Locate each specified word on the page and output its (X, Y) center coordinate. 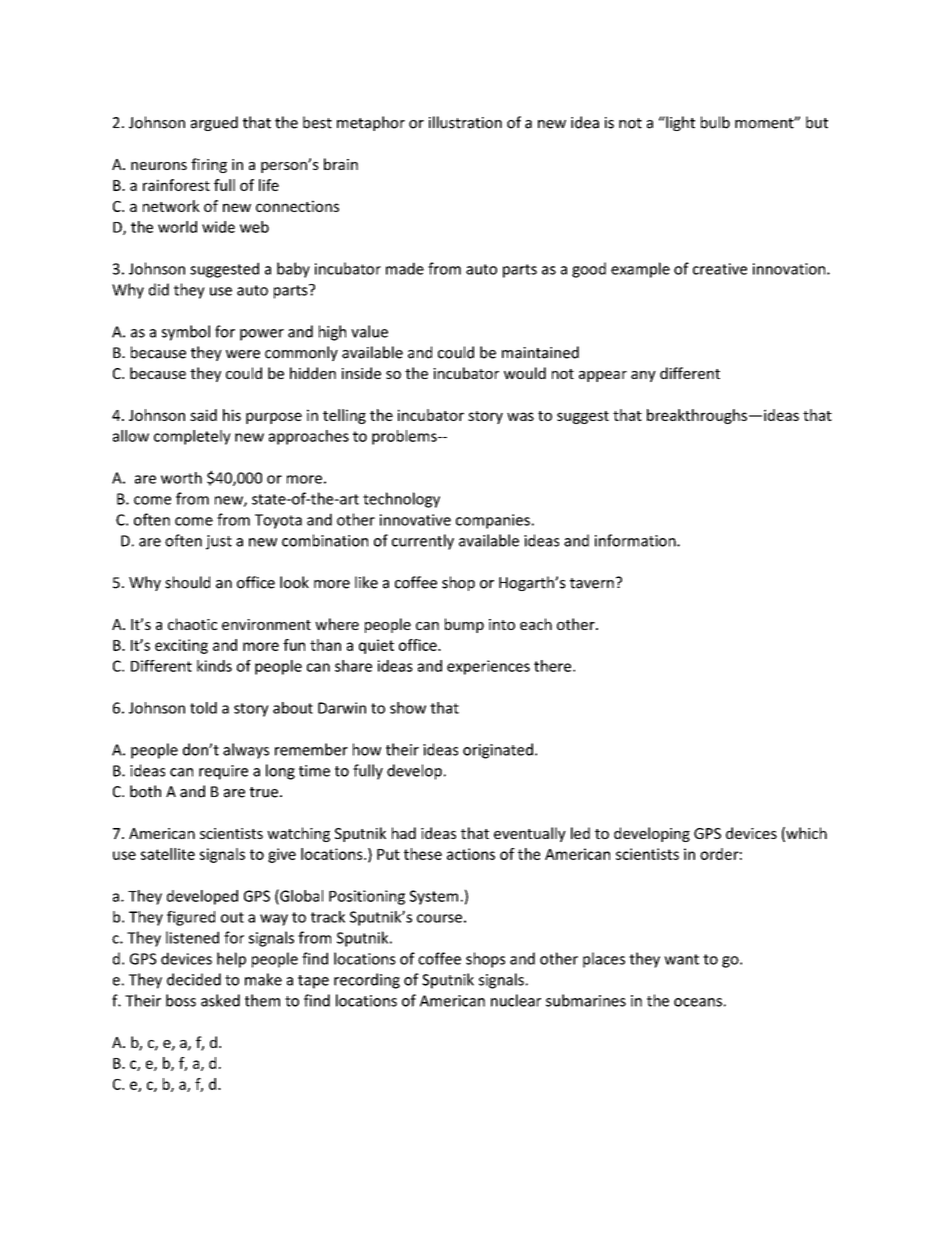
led (580, 833)
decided (194, 979)
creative (720, 269)
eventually (530, 834)
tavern (592, 583)
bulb (715, 122)
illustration (465, 122)
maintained (540, 352)
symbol (186, 333)
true (264, 792)
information (636, 540)
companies (493, 521)
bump (464, 625)
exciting (181, 646)
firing (209, 165)
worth (181, 478)
